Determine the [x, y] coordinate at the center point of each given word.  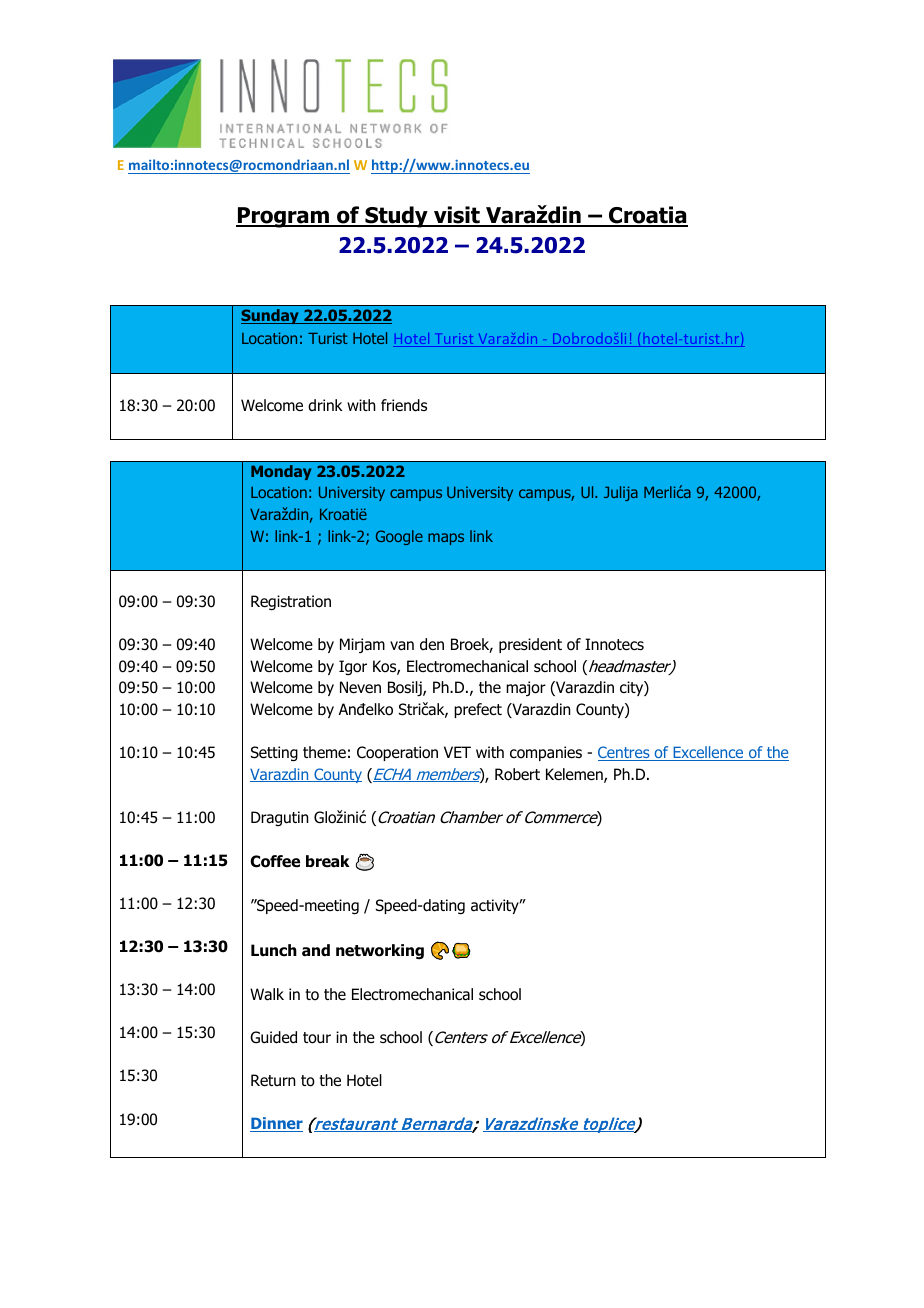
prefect [478, 710]
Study [396, 217]
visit [457, 216]
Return [273, 1080]
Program [283, 217]
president [530, 645]
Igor [353, 667]
